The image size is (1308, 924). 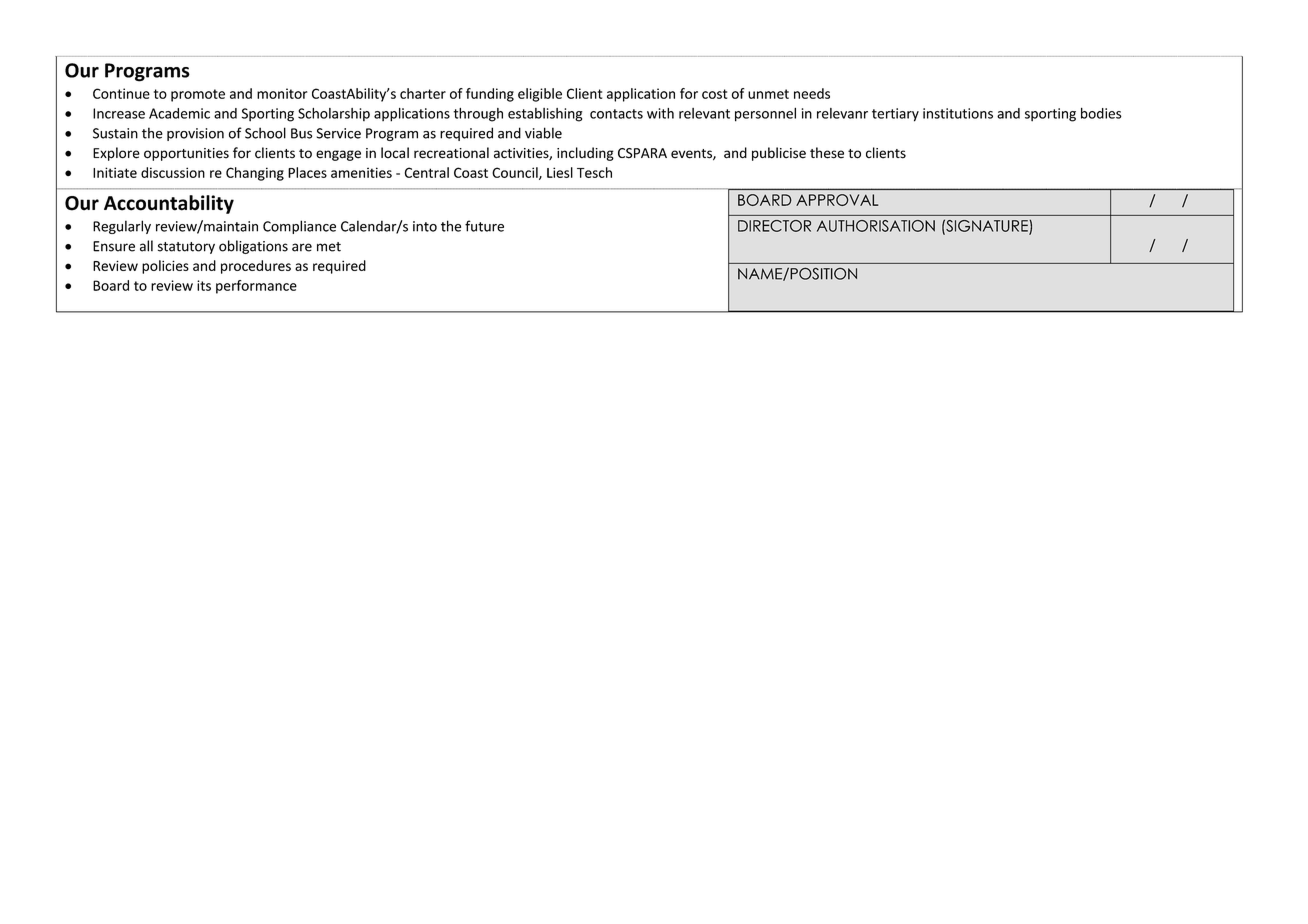 I want to click on institutions, so click(x=958, y=113).
